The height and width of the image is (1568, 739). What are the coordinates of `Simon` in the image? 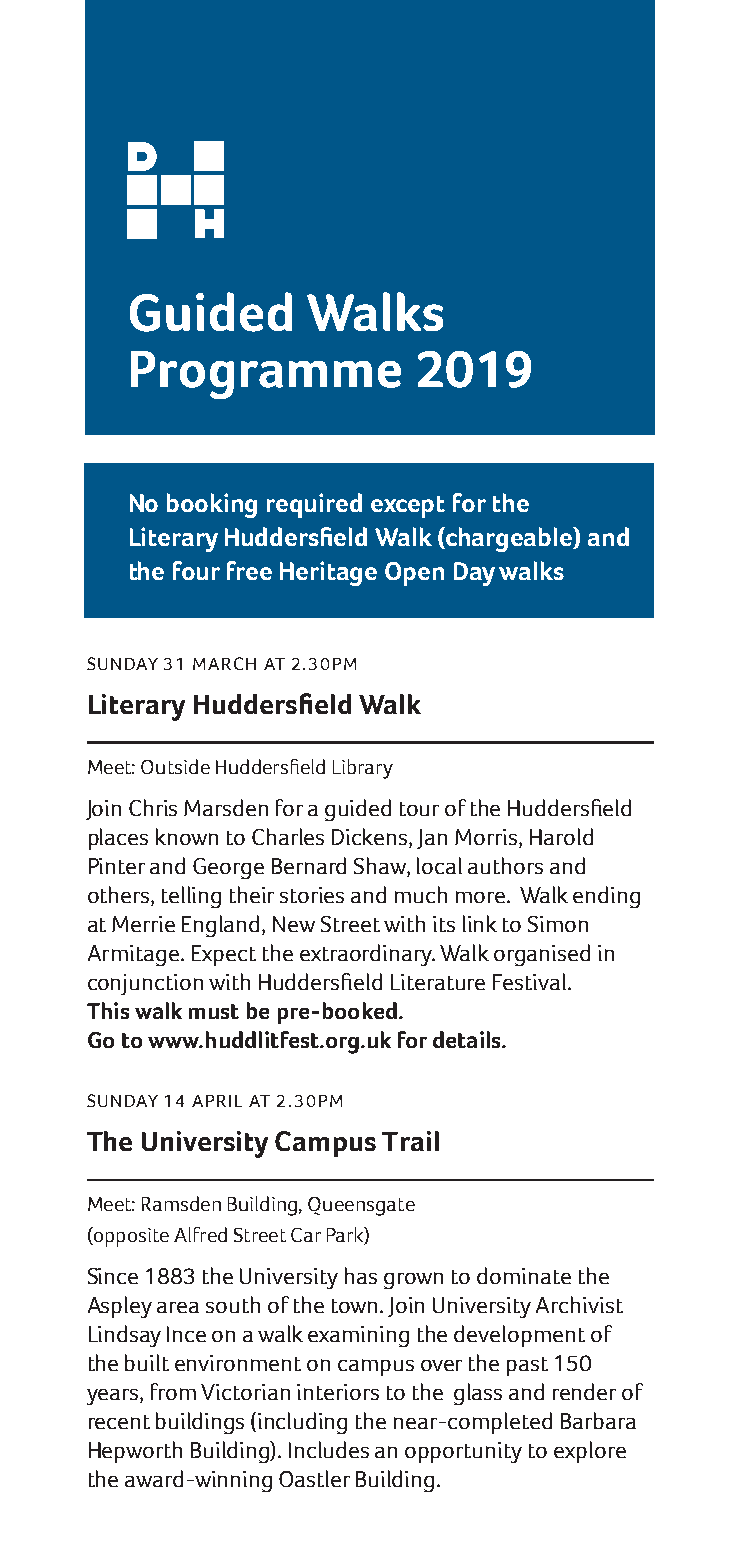 It's located at (558, 924).
